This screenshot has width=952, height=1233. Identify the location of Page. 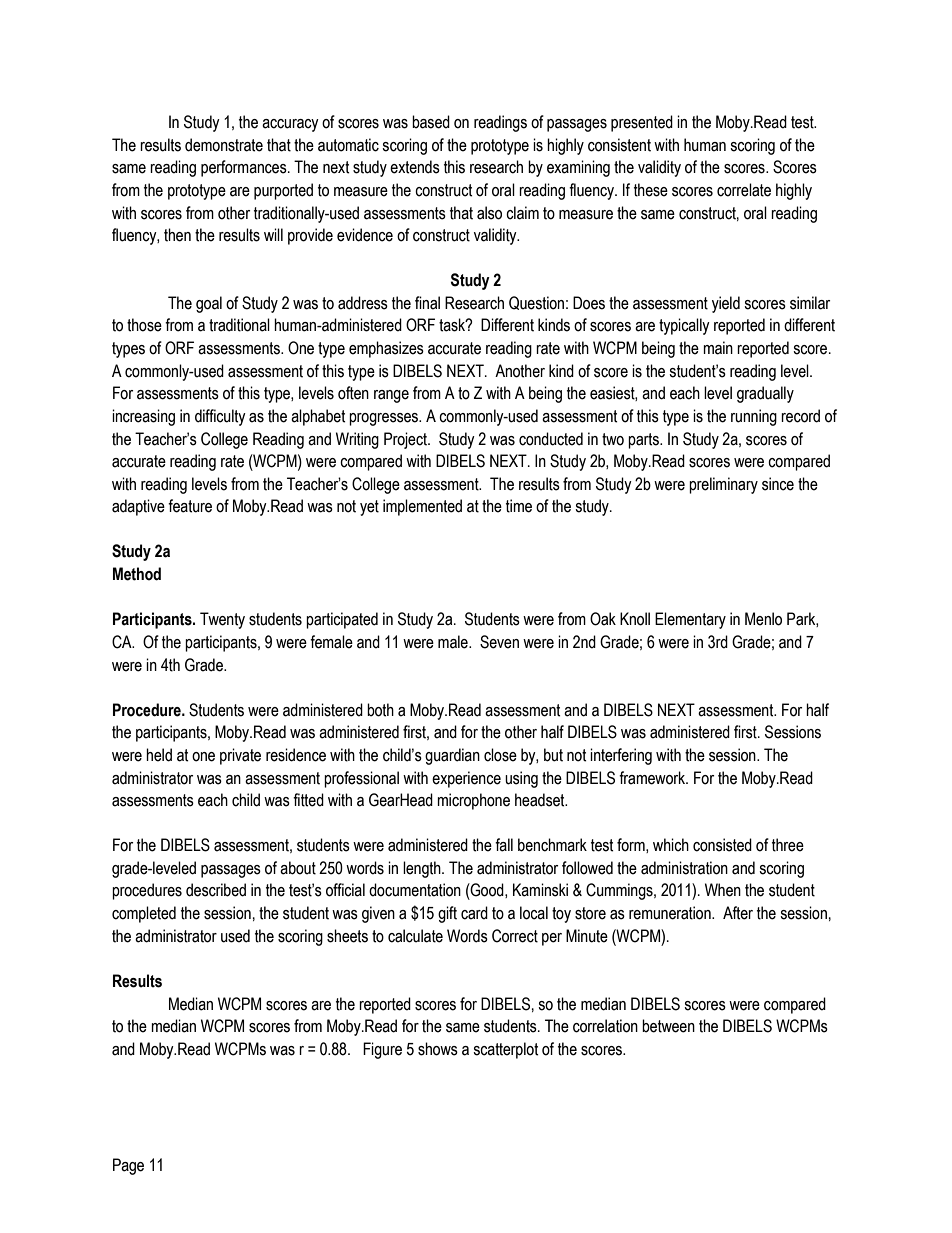
(128, 1166).
